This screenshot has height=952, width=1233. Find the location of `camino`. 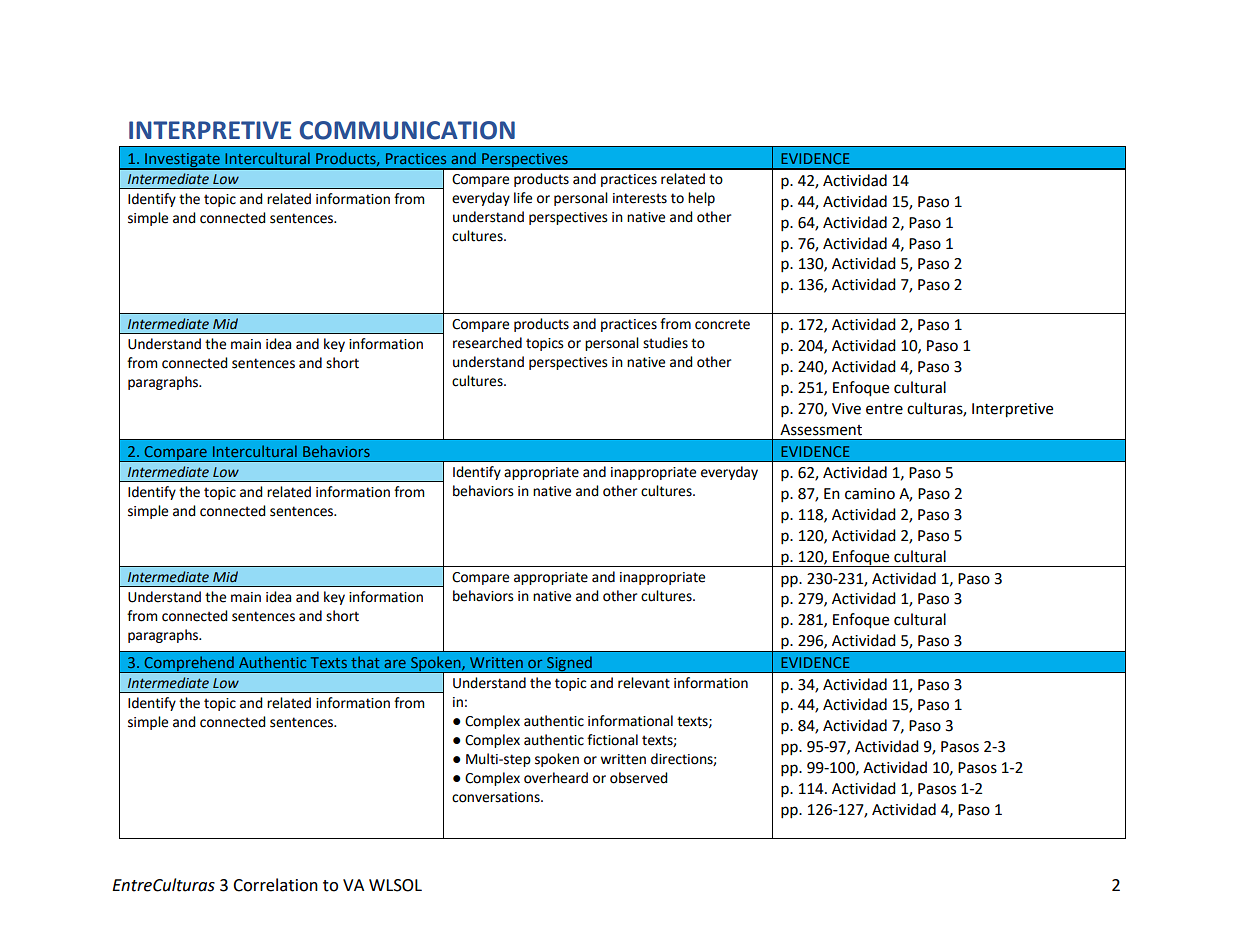

camino is located at coordinates (870, 494).
